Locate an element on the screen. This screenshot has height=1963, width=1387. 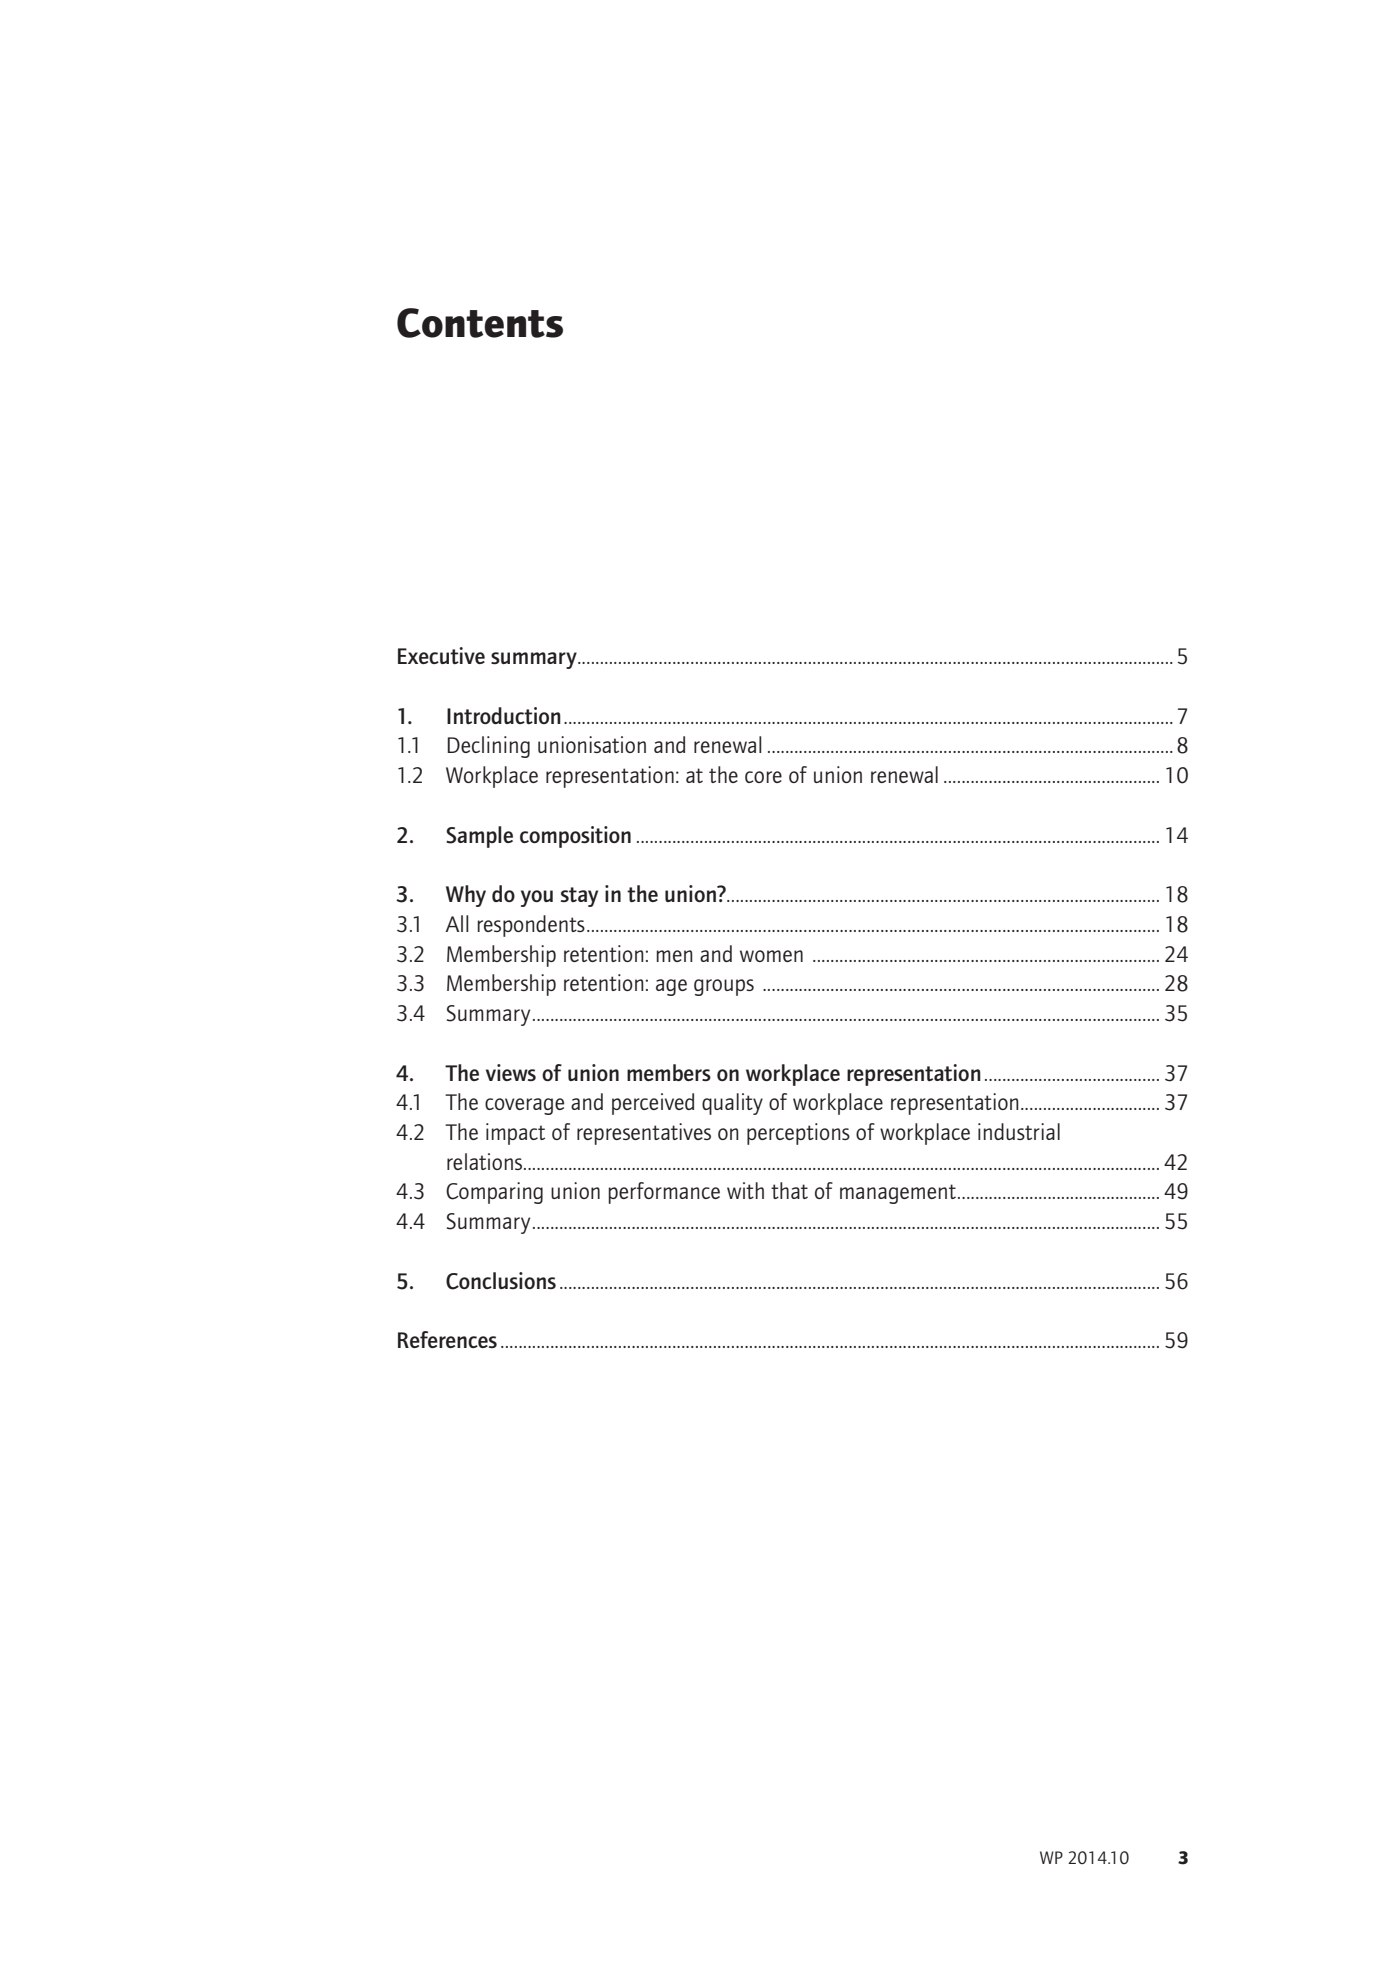
Contents is located at coordinates (480, 323).
